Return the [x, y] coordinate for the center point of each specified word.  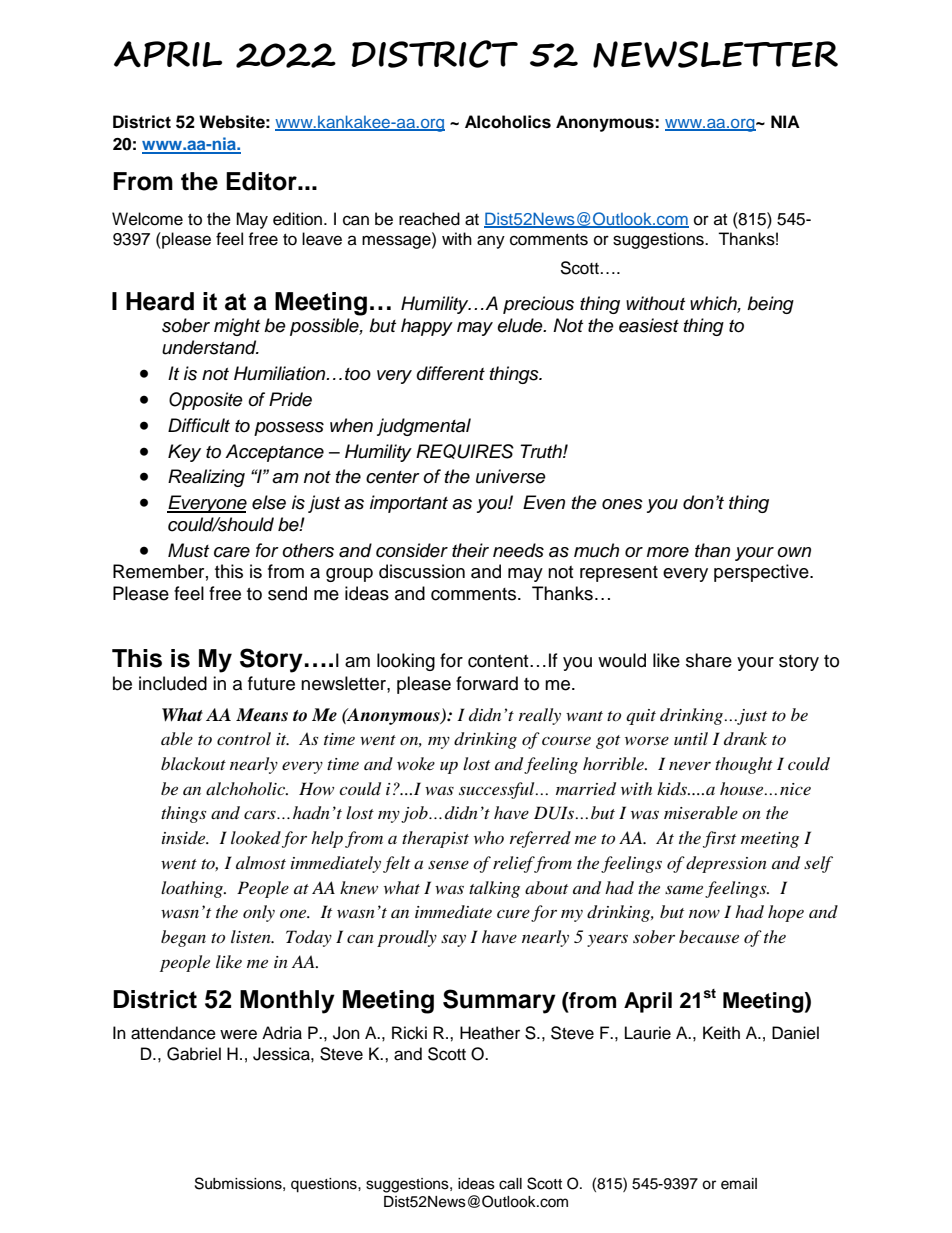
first [719, 839]
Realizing [206, 478]
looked [256, 837]
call [510, 1184]
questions [325, 1185]
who [489, 837]
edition [297, 219]
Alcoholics [508, 122]
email [739, 1184]
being [770, 305]
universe [511, 476]
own [794, 552]
